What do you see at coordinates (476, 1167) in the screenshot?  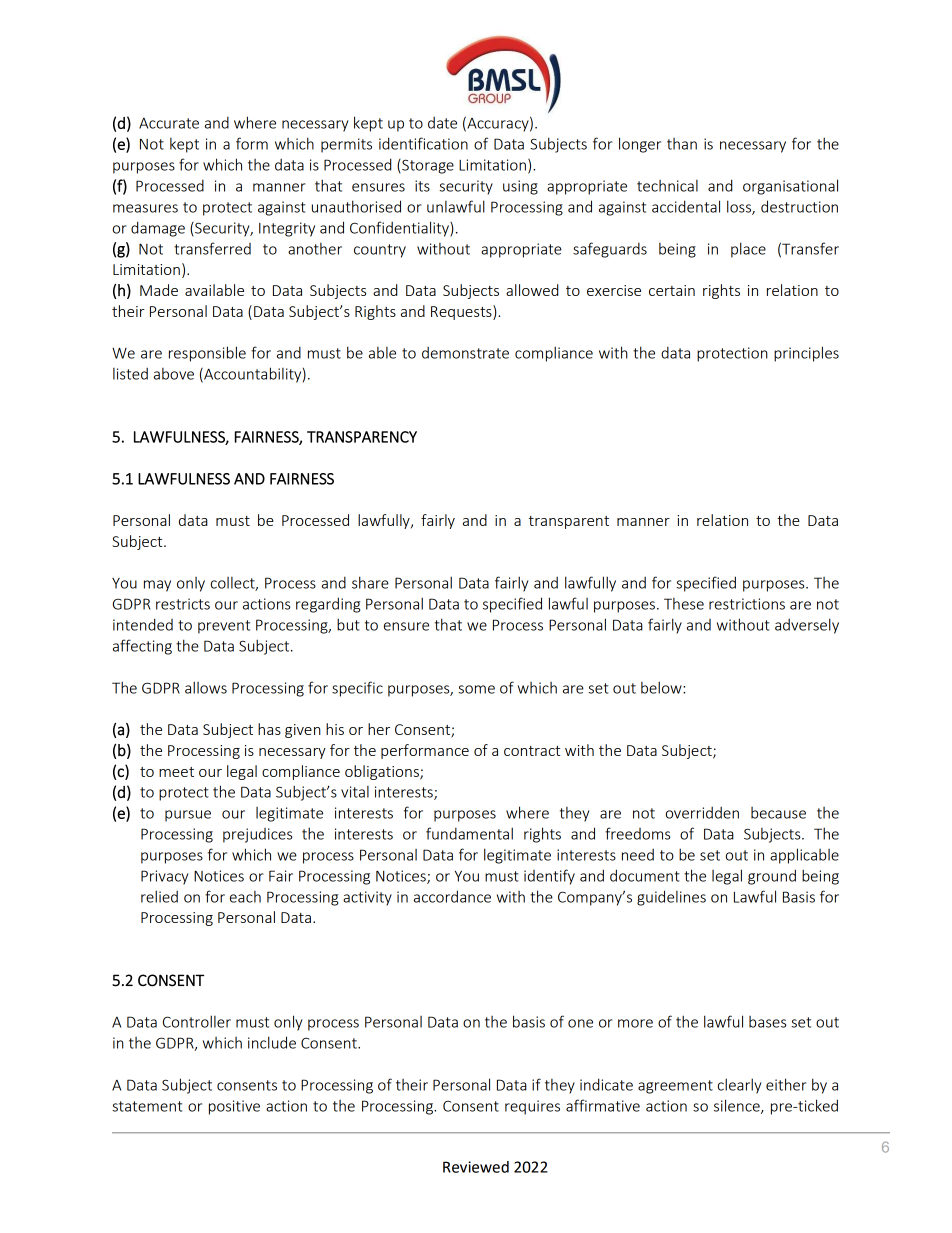 I see `Reviewed` at bounding box center [476, 1167].
